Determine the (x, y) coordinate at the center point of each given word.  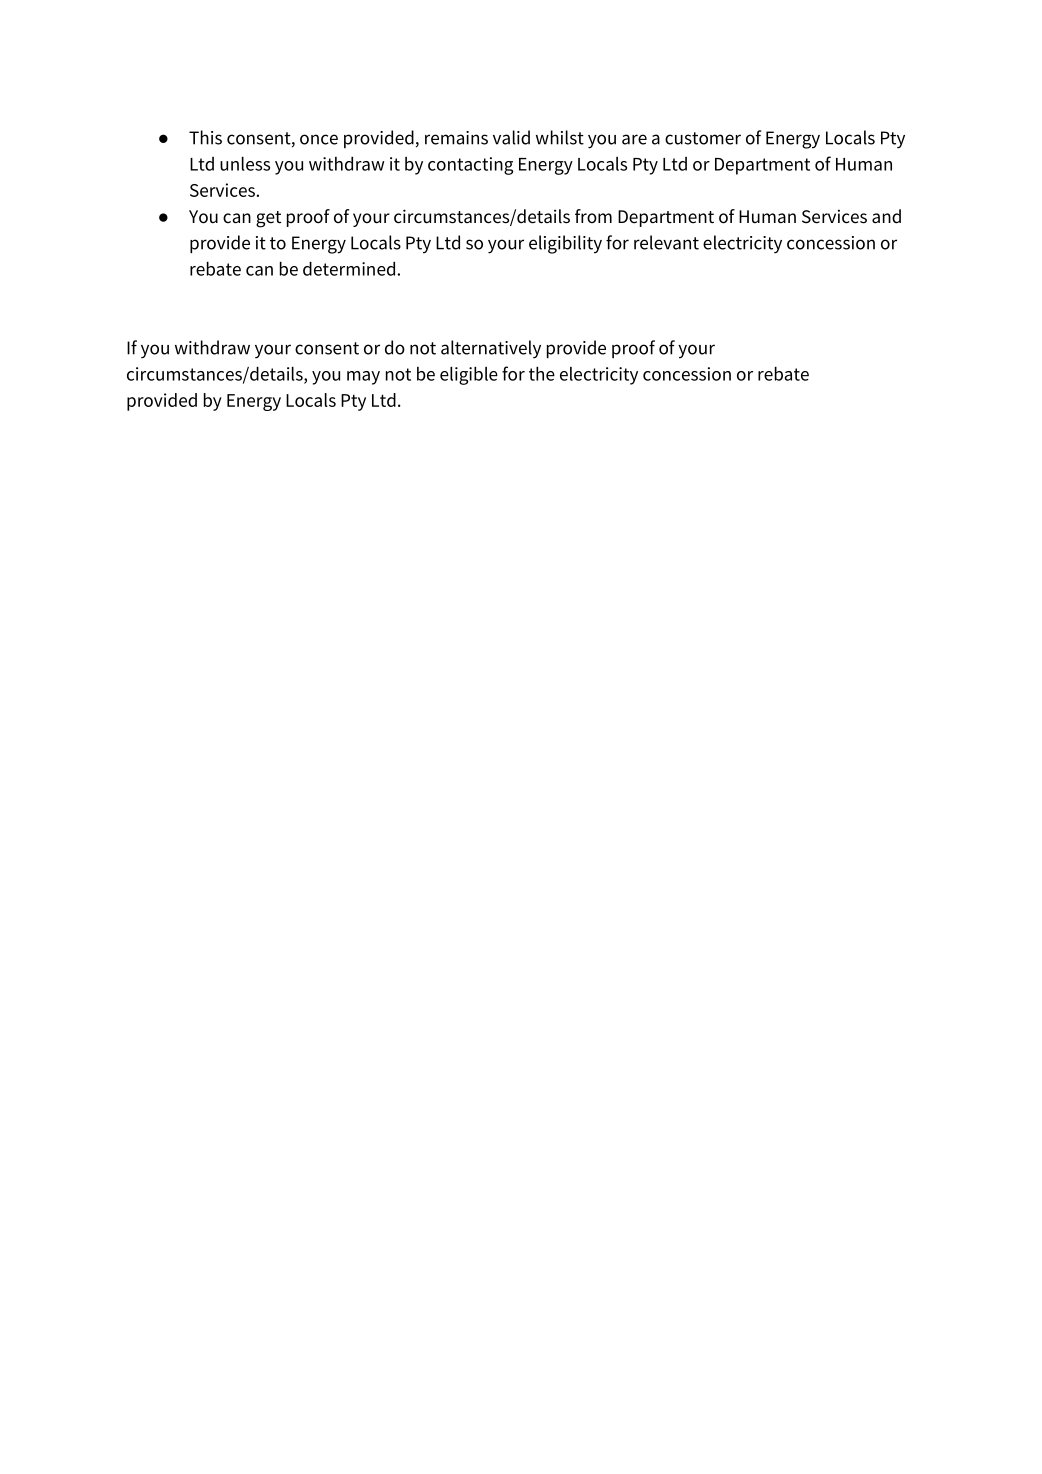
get (268, 219)
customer (703, 138)
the (542, 374)
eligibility (565, 244)
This (205, 137)
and (886, 216)
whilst (560, 137)
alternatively (491, 349)
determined (350, 269)
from (593, 216)
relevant (666, 242)
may (363, 378)
